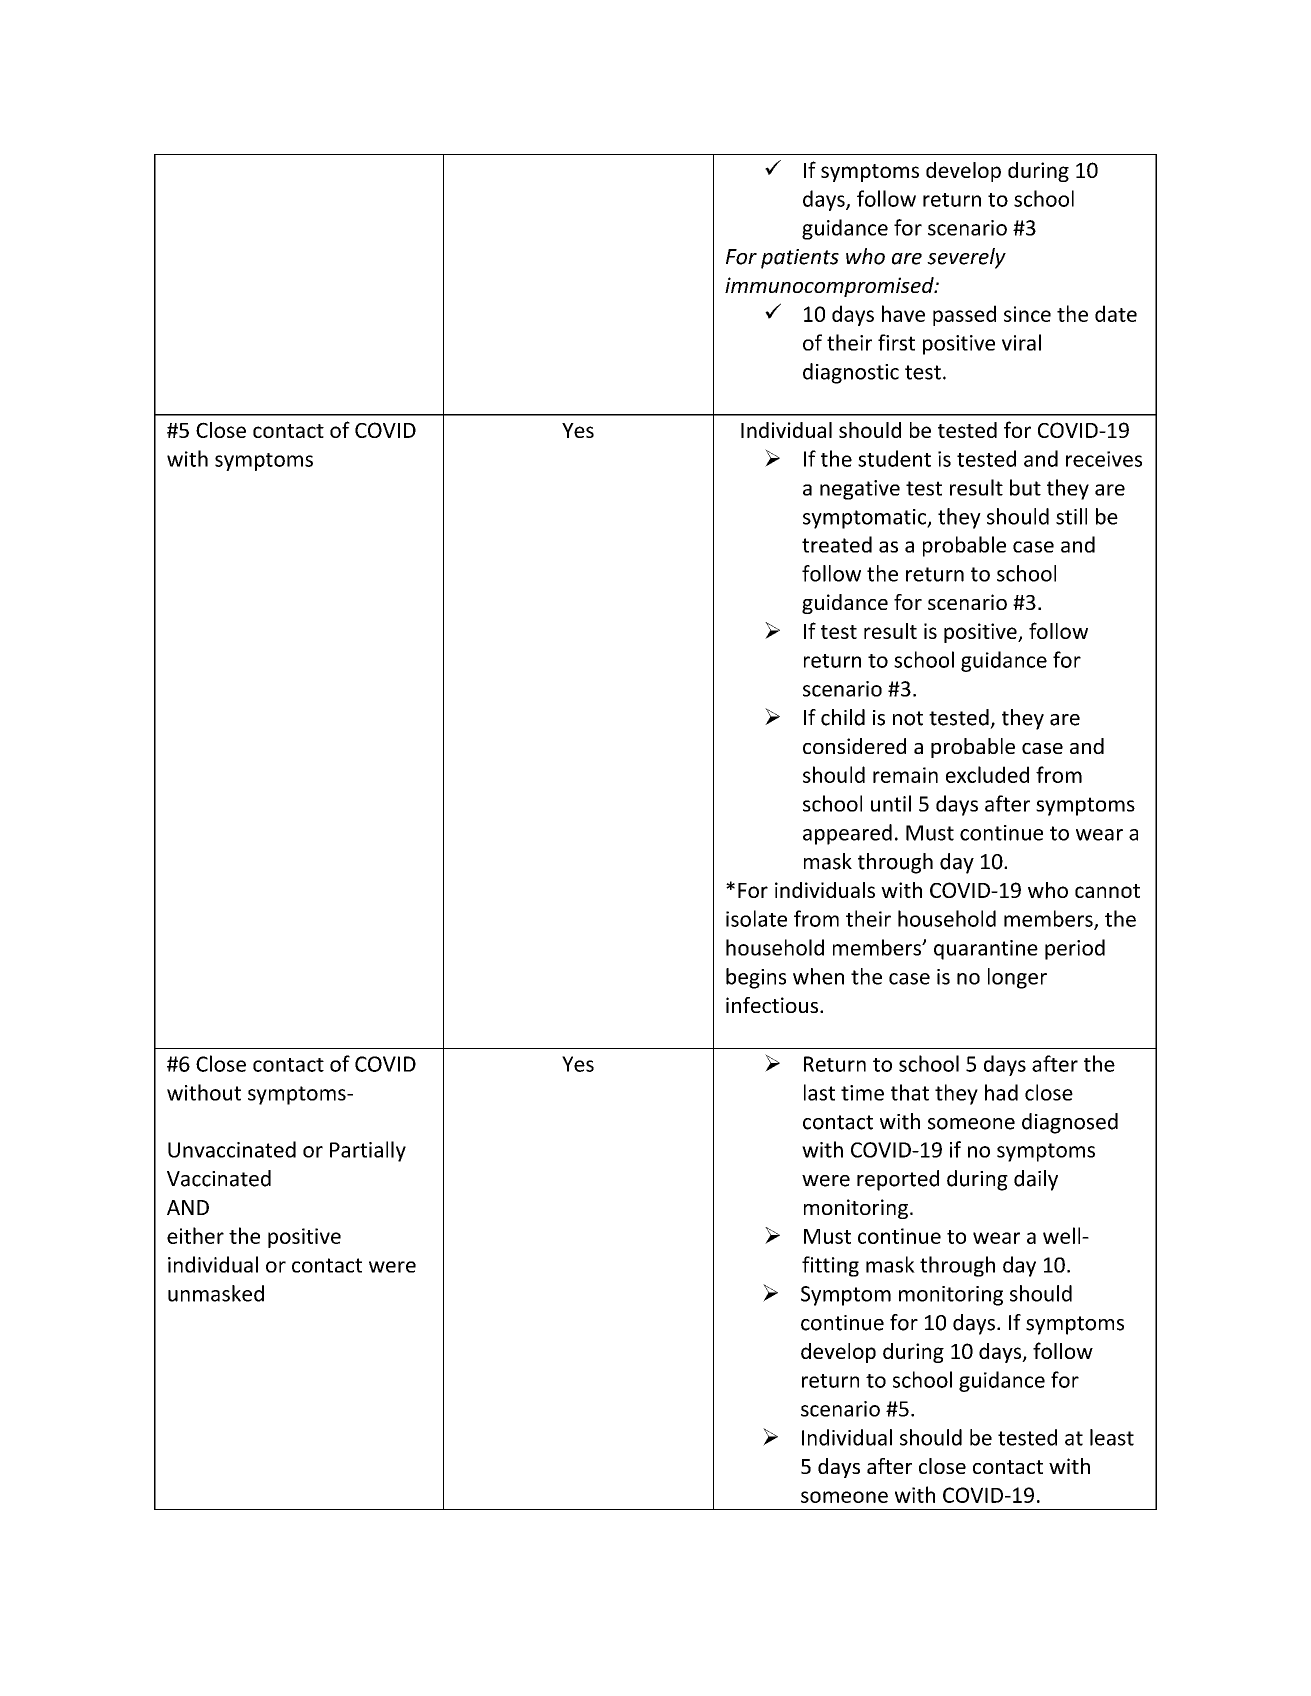 The width and height of the image is (1311, 1696). I want to click on immunocompromised, so click(830, 287).
